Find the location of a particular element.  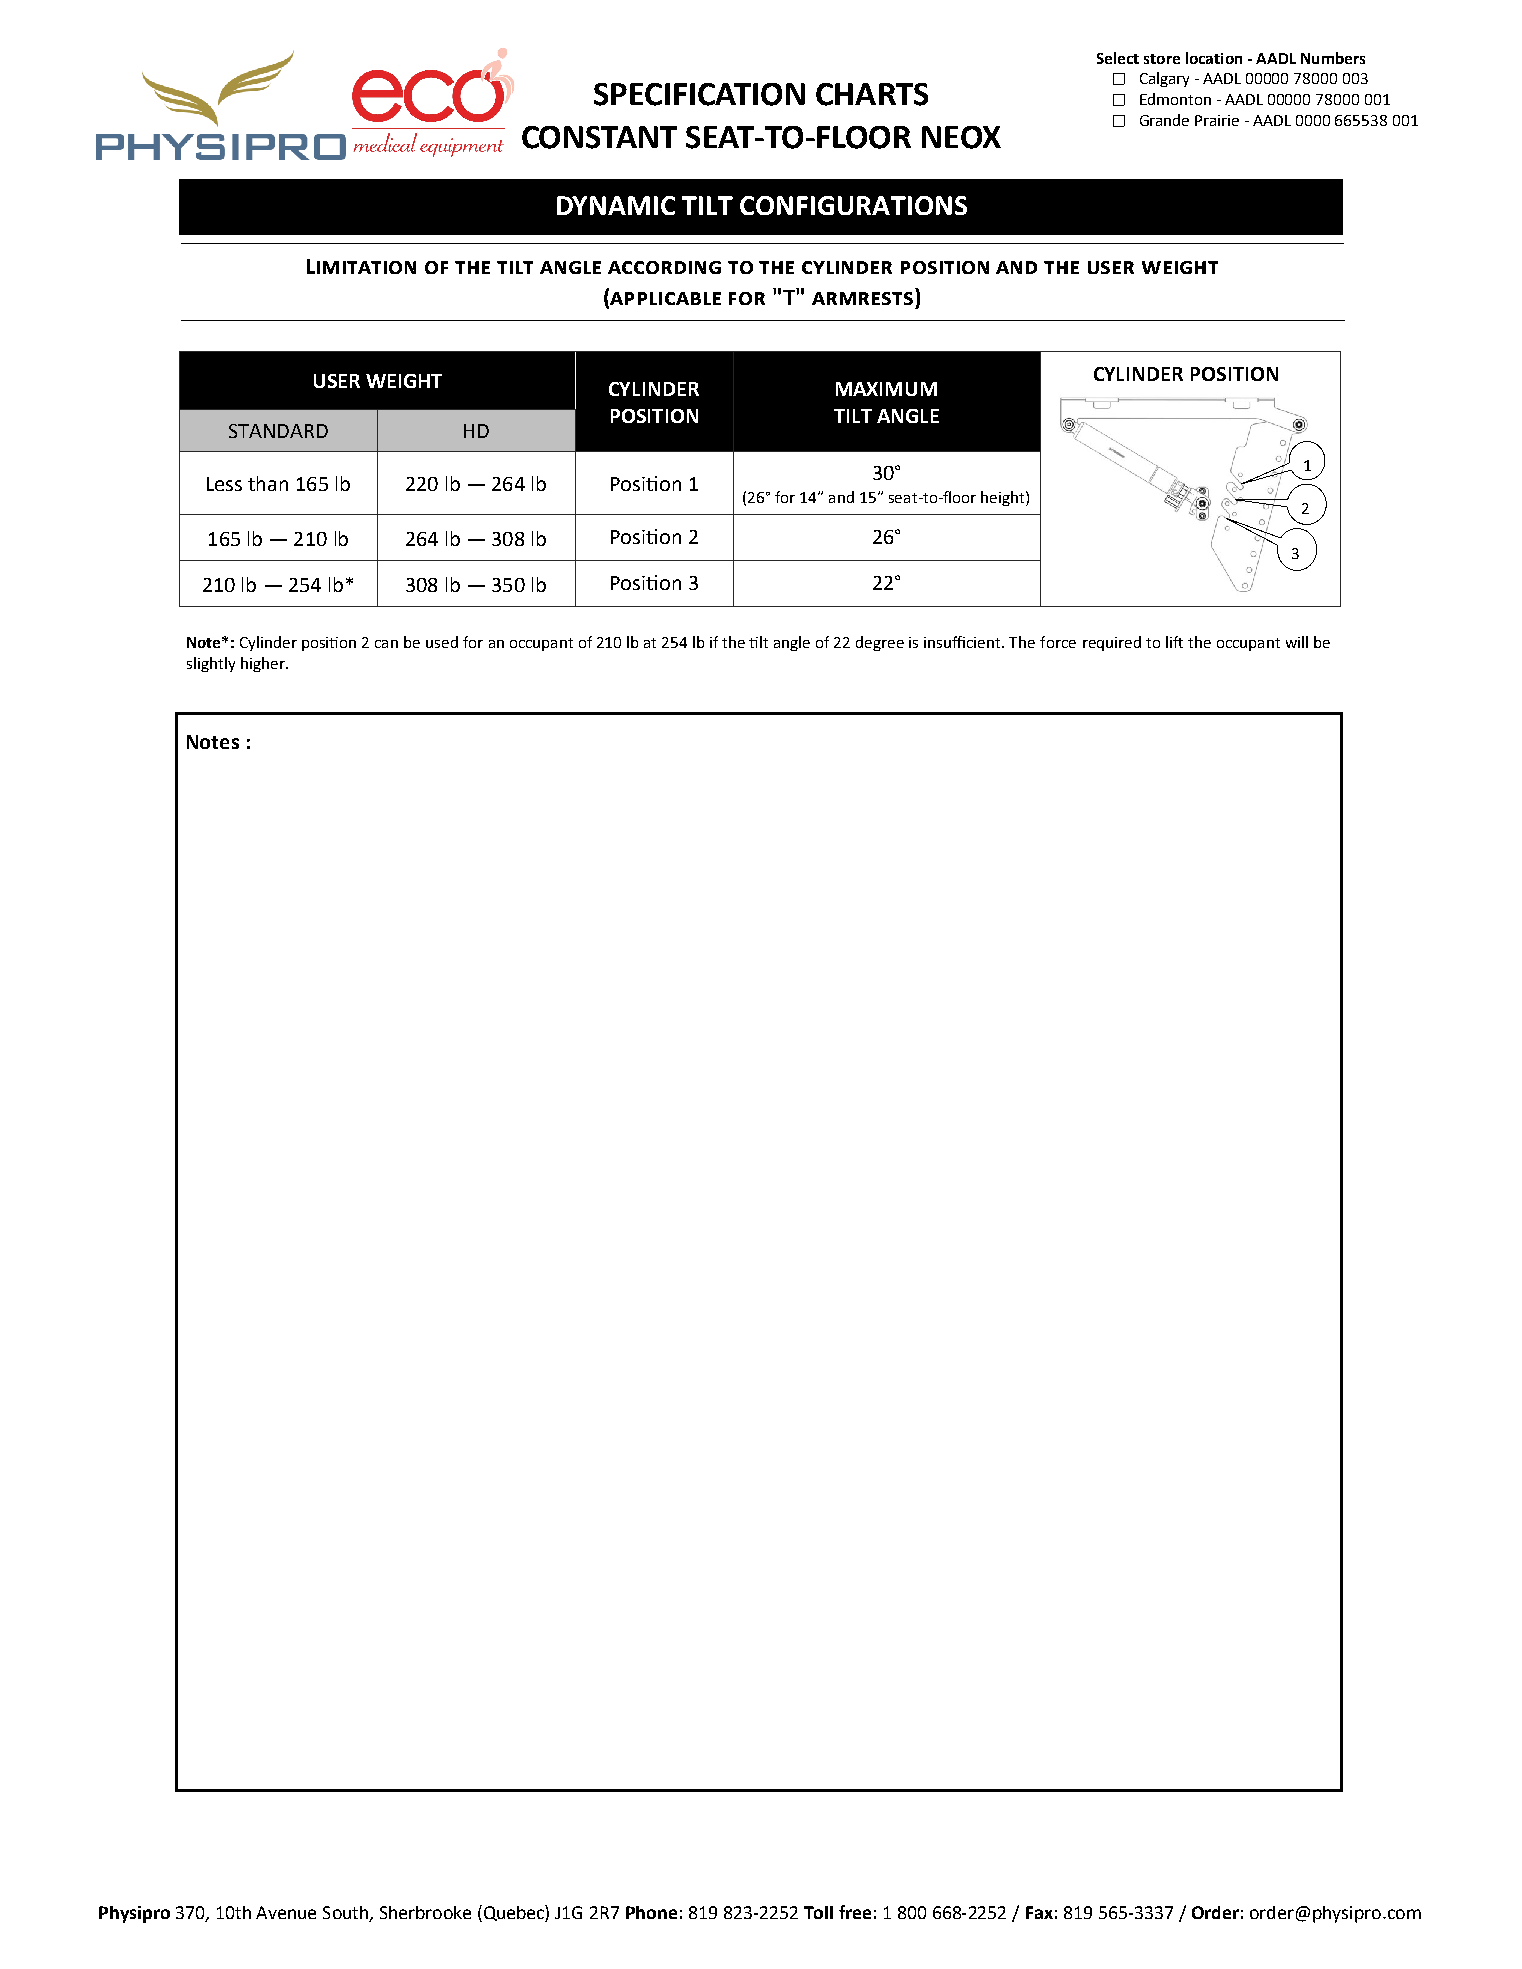

Limitation is located at coordinates (361, 266).
